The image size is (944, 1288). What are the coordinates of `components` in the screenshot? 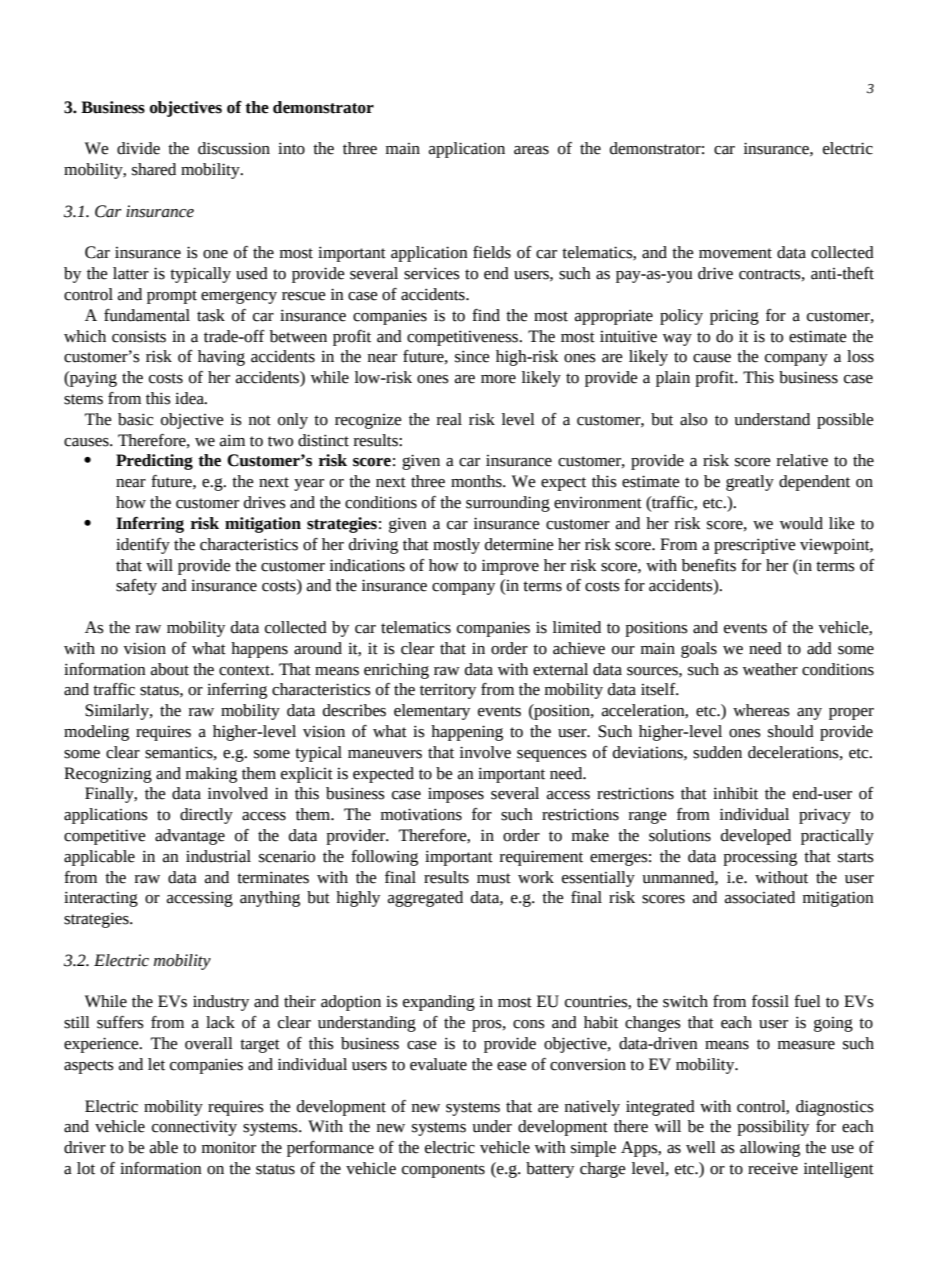 It's located at (443, 1171).
